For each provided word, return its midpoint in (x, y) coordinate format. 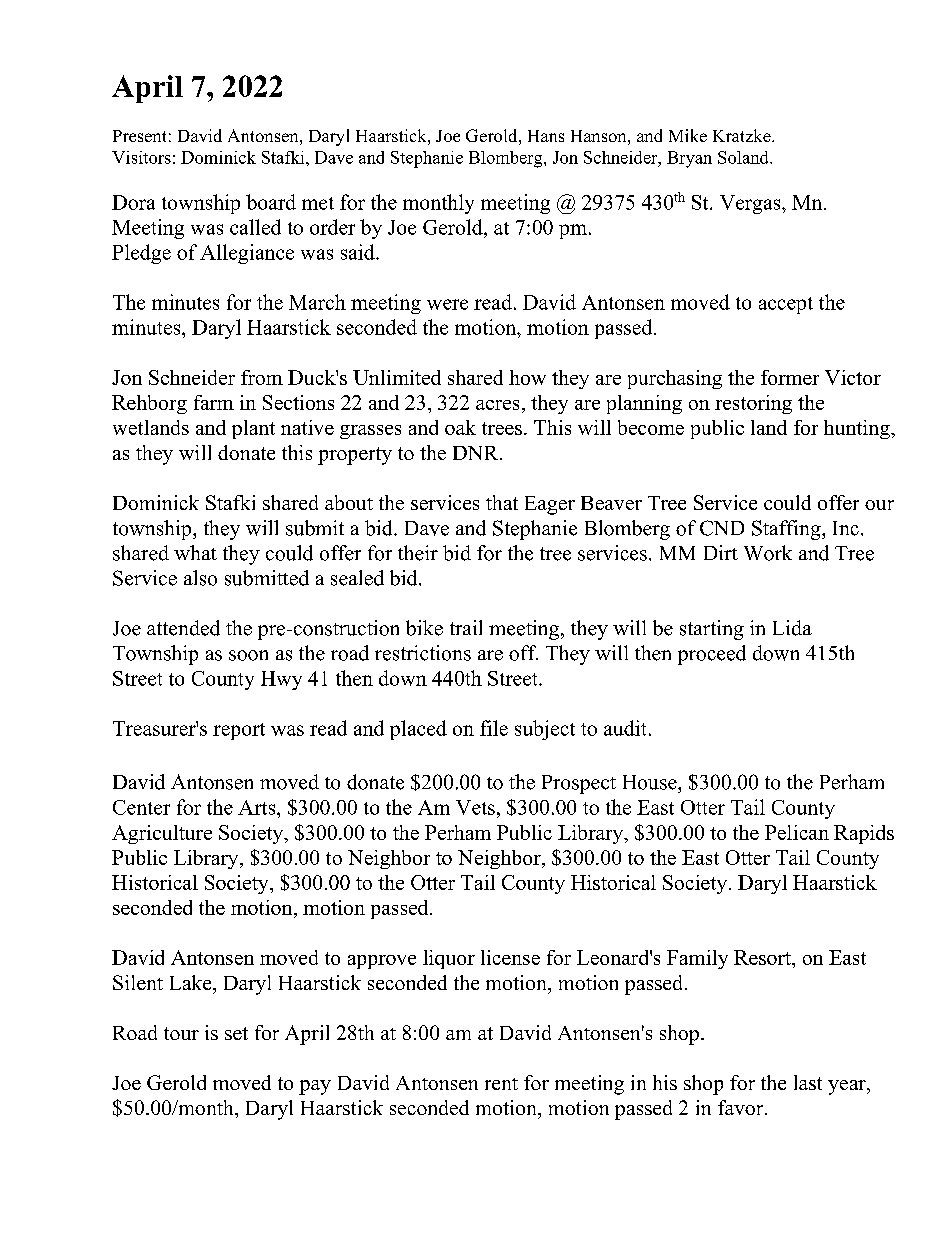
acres (497, 405)
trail (466, 627)
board (271, 202)
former (790, 377)
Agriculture (162, 834)
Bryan (689, 159)
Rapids (864, 834)
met (318, 203)
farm (214, 402)
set (236, 1033)
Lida (792, 628)
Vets (475, 807)
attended (183, 628)
